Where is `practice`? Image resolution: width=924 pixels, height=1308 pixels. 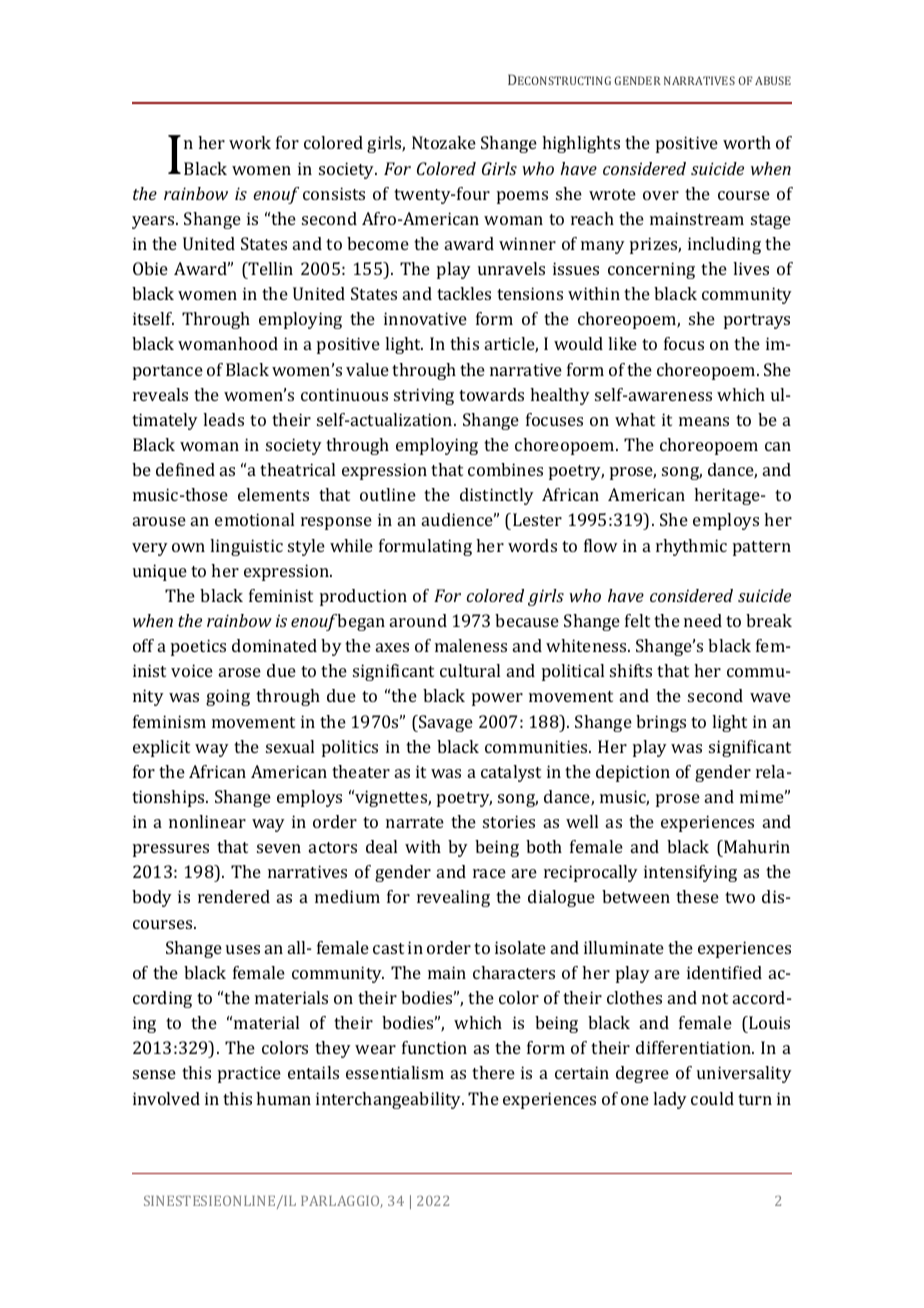
practice is located at coordinates (249, 1074).
